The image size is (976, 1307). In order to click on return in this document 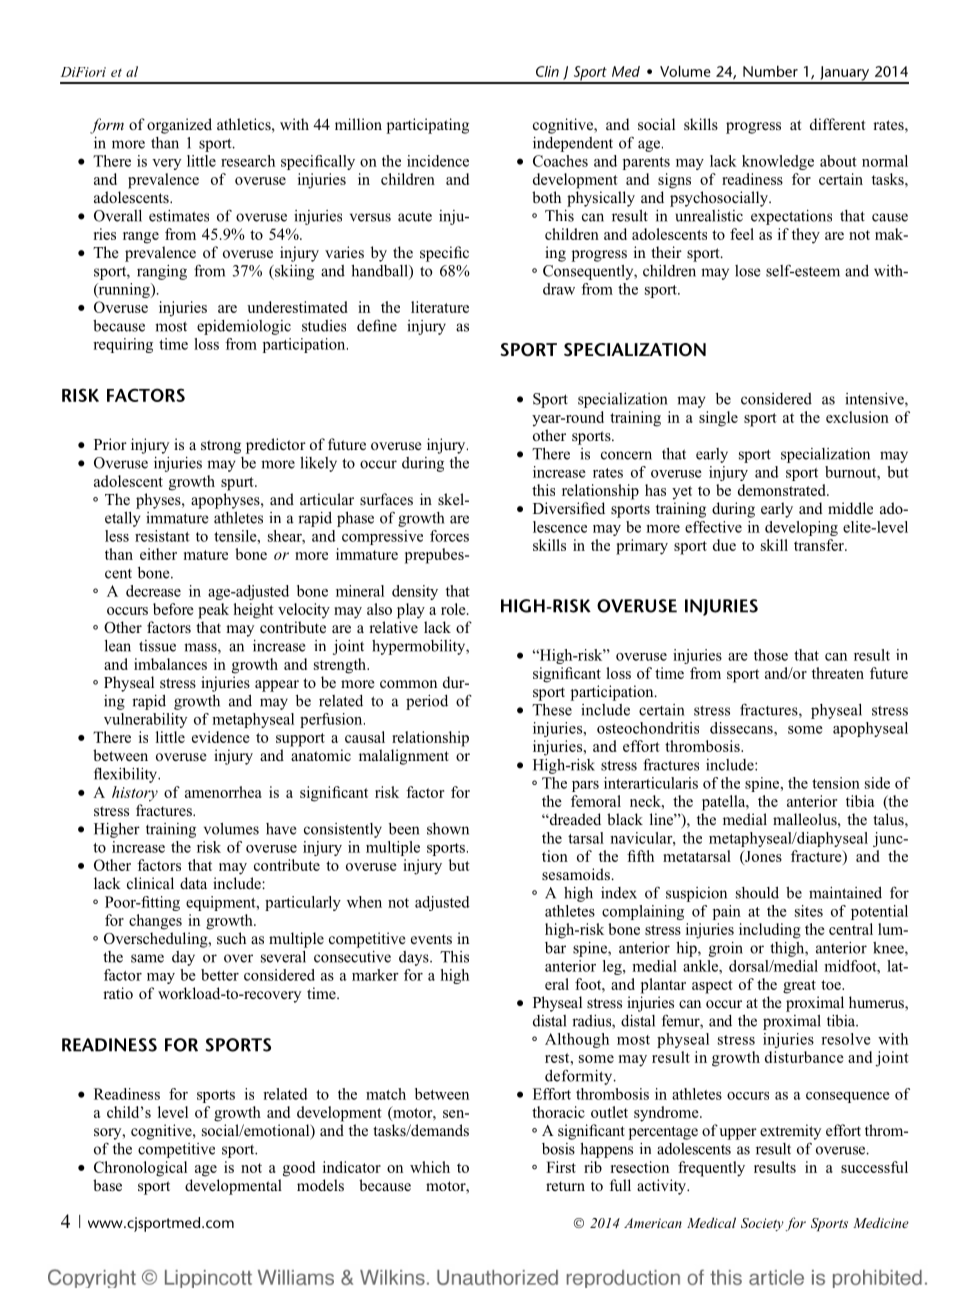, I will do `click(565, 1186)`.
